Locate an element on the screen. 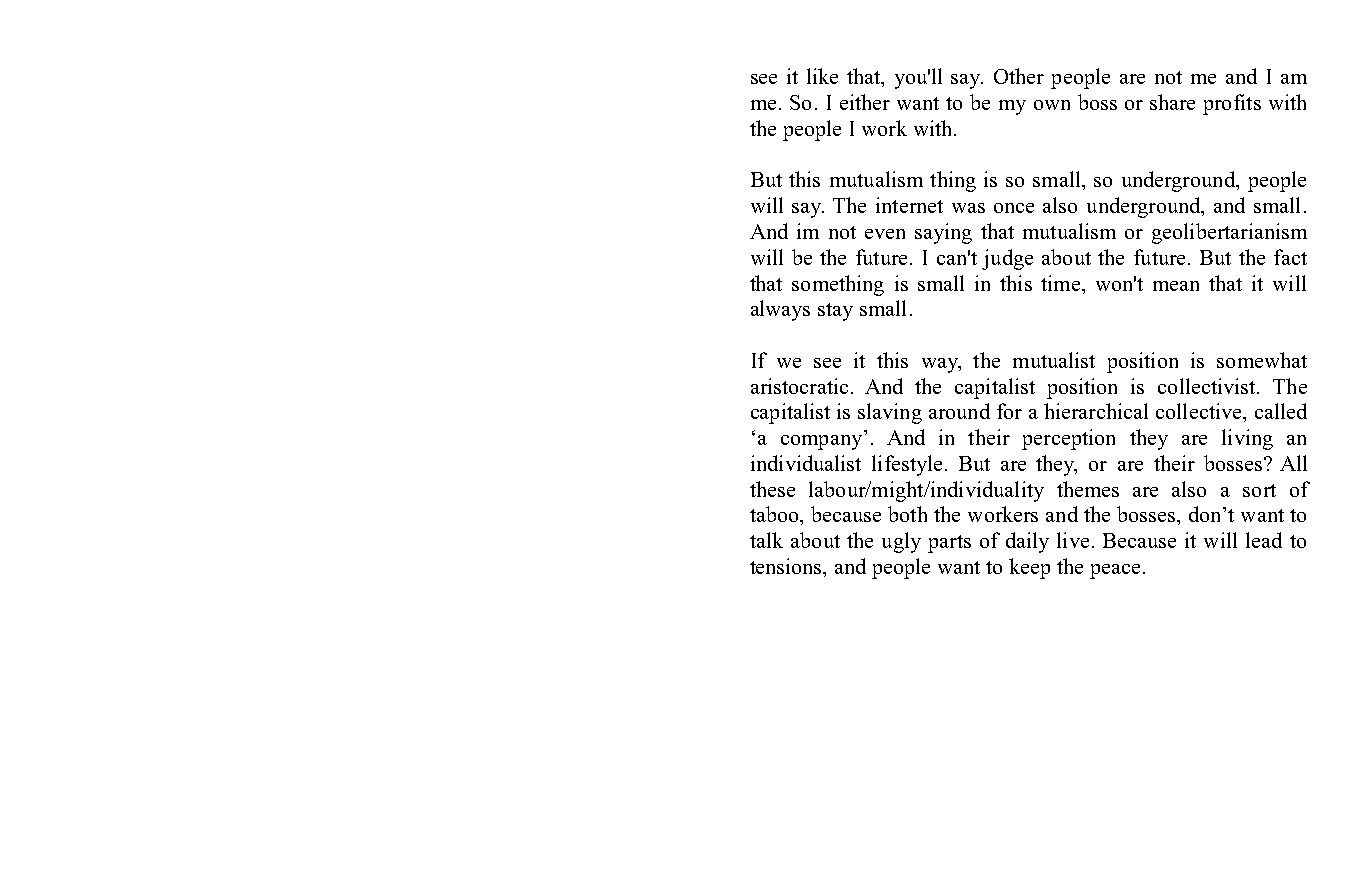  fact is located at coordinates (1290, 257).
